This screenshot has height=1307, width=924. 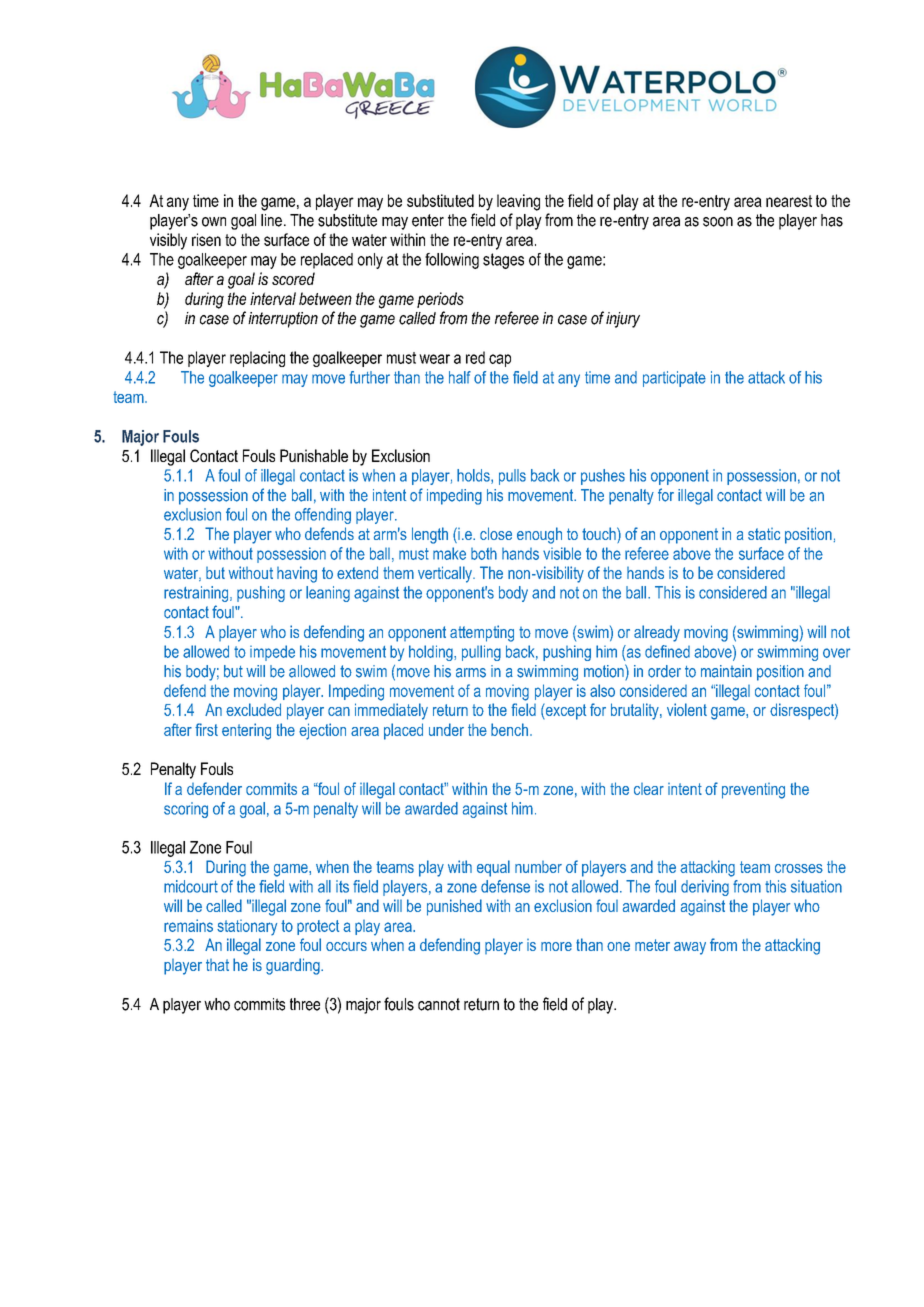 What do you see at coordinates (482, 633) in the screenshot?
I see `attempting` at bounding box center [482, 633].
